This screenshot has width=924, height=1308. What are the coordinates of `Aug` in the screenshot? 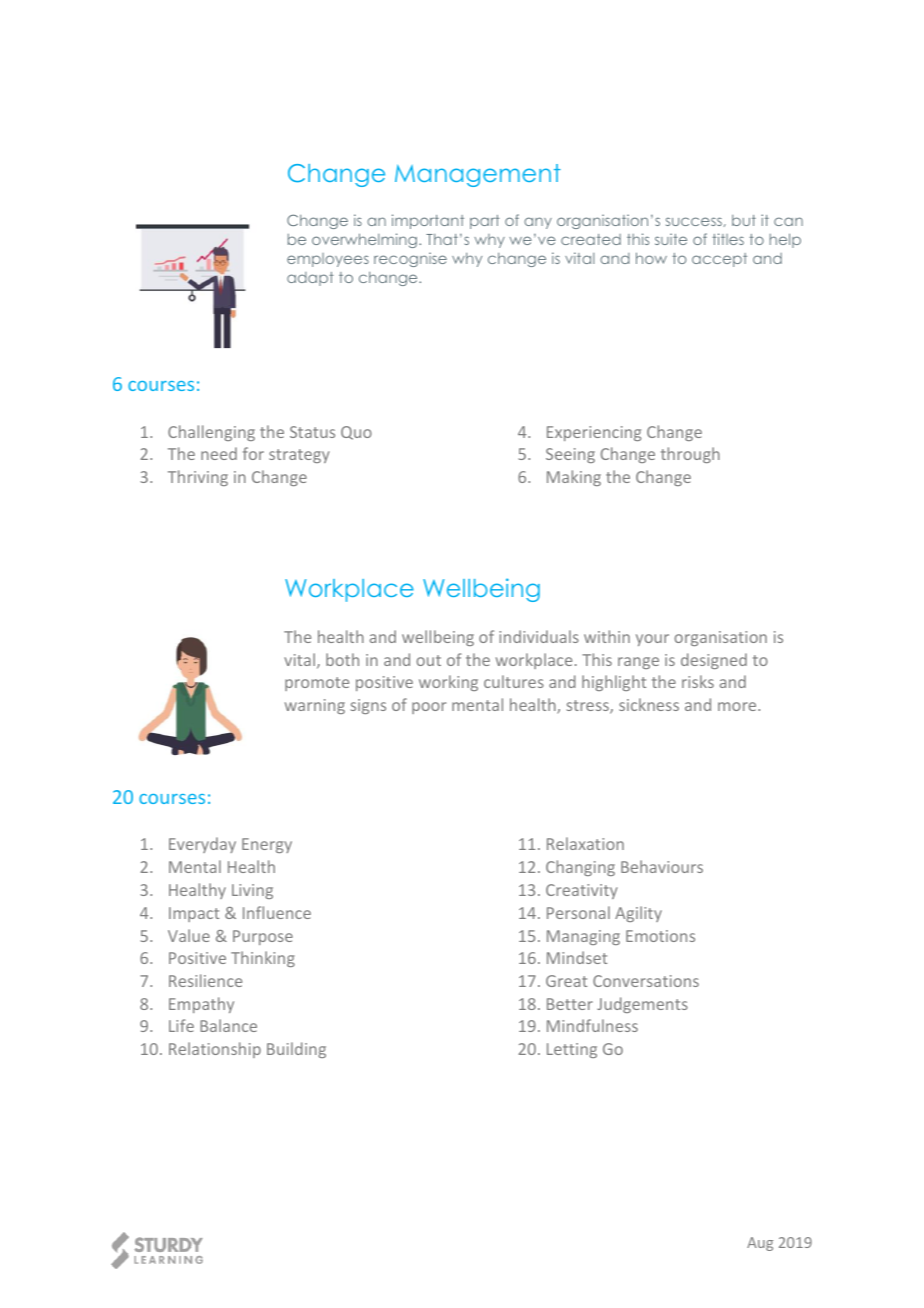 It's located at (760, 1244).
